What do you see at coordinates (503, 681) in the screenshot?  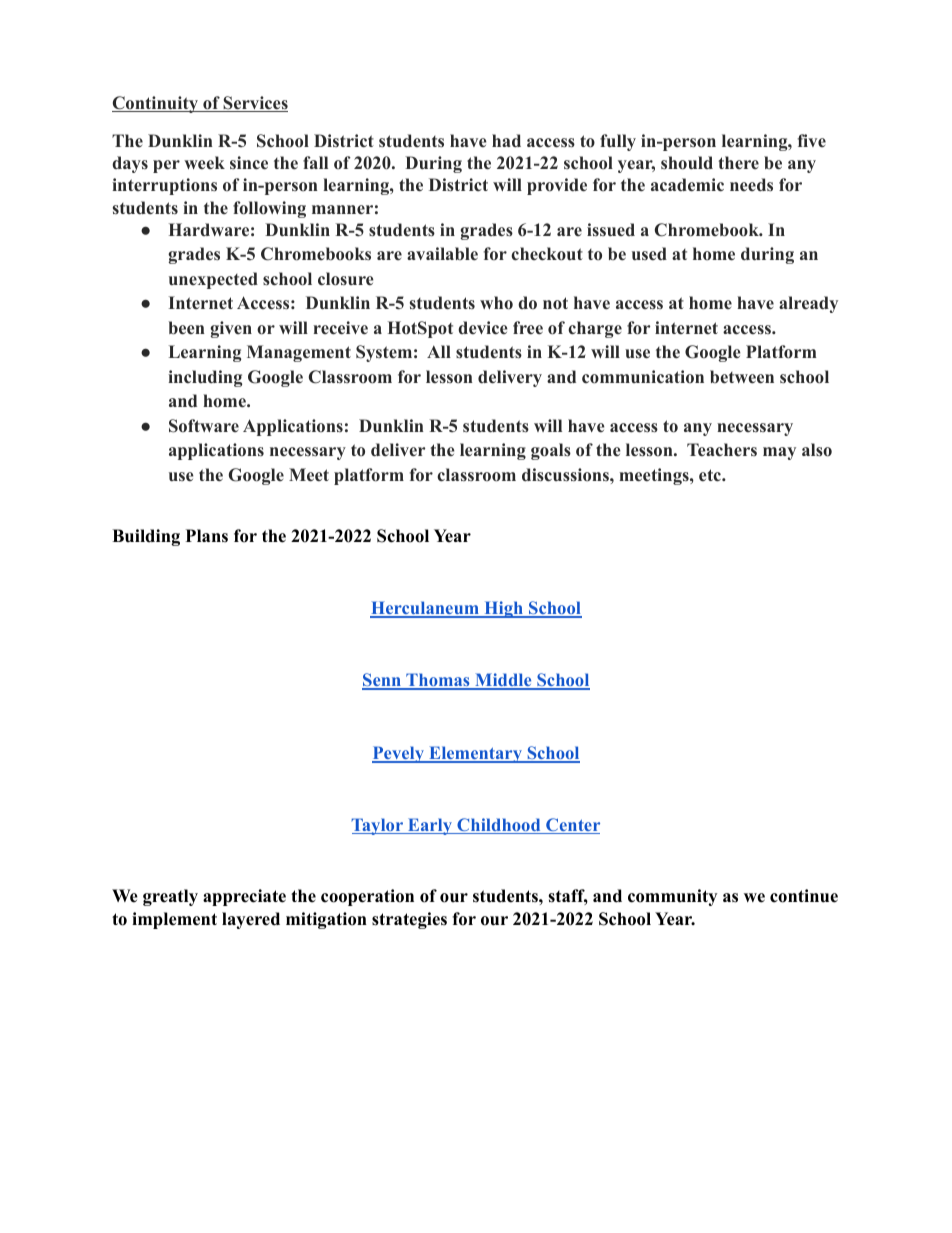 I see `Middle` at bounding box center [503, 681].
